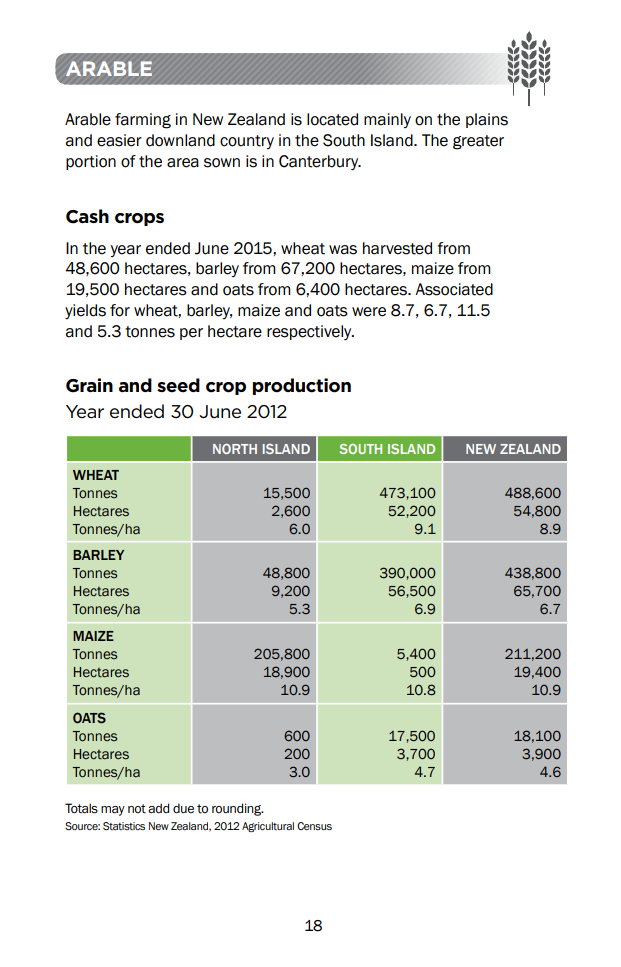  What do you see at coordinates (137, 809) in the page?
I see `not` at bounding box center [137, 809].
